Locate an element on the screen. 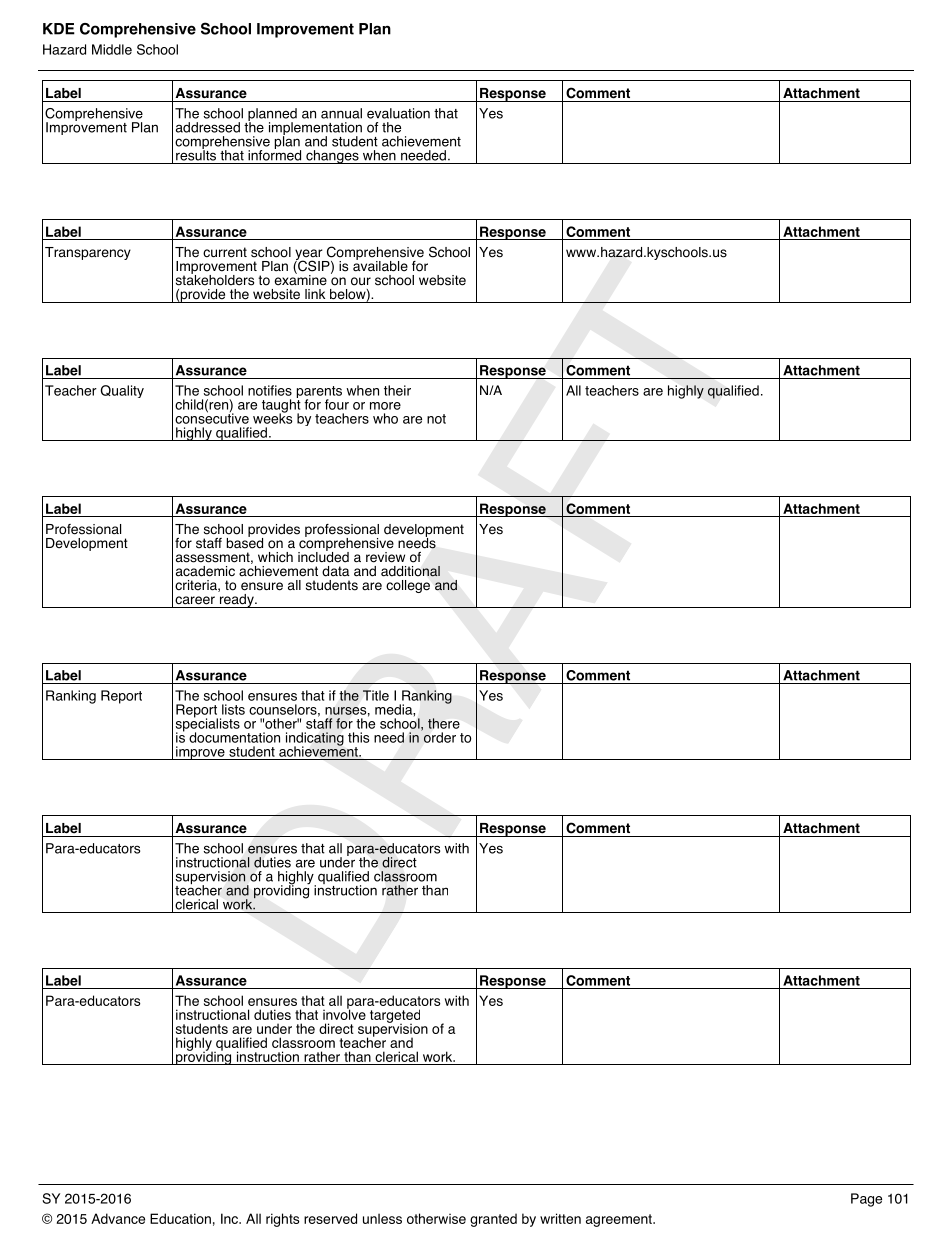  who is located at coordinates (385, 418).
